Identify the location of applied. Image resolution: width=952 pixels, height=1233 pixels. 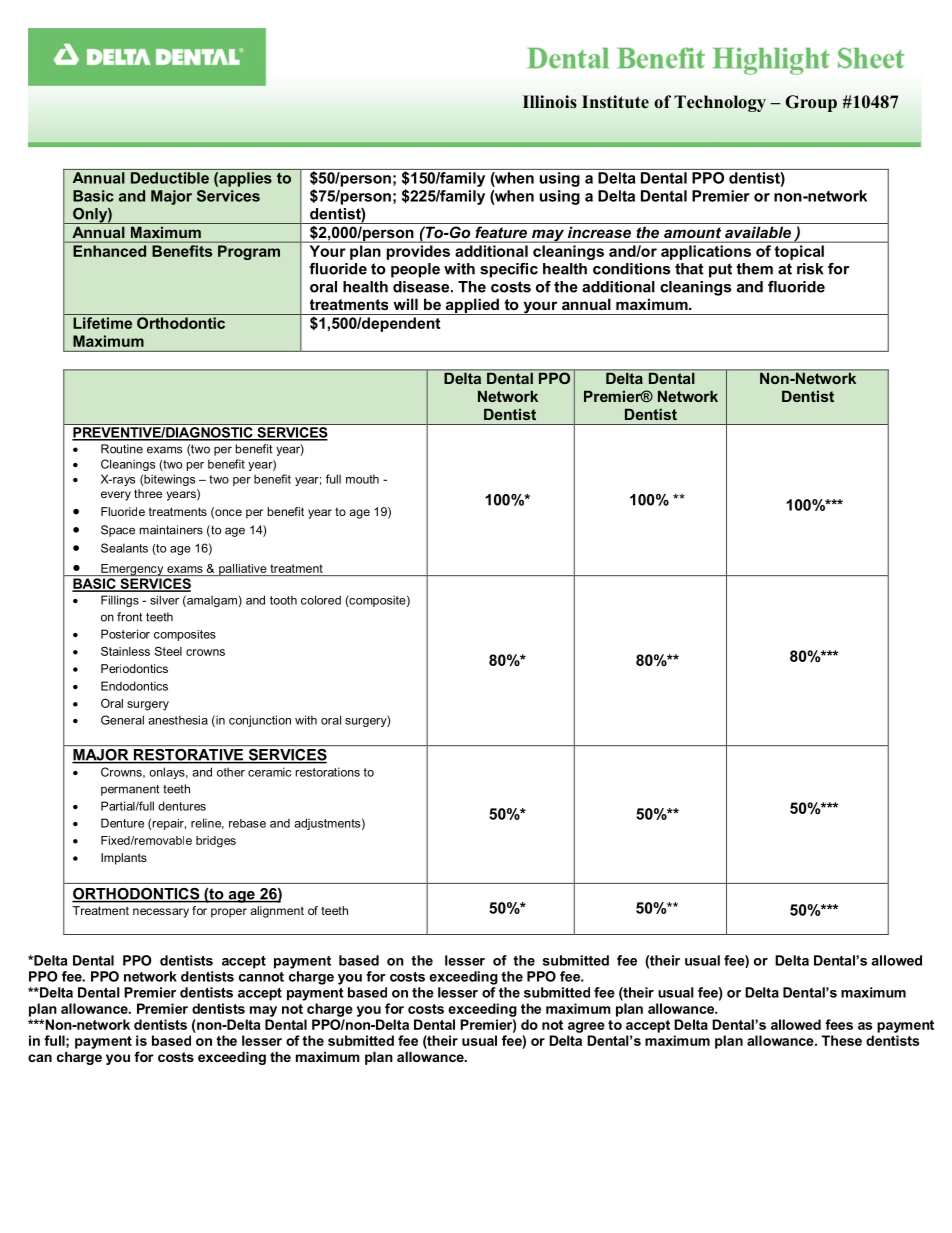
(472, 306).
